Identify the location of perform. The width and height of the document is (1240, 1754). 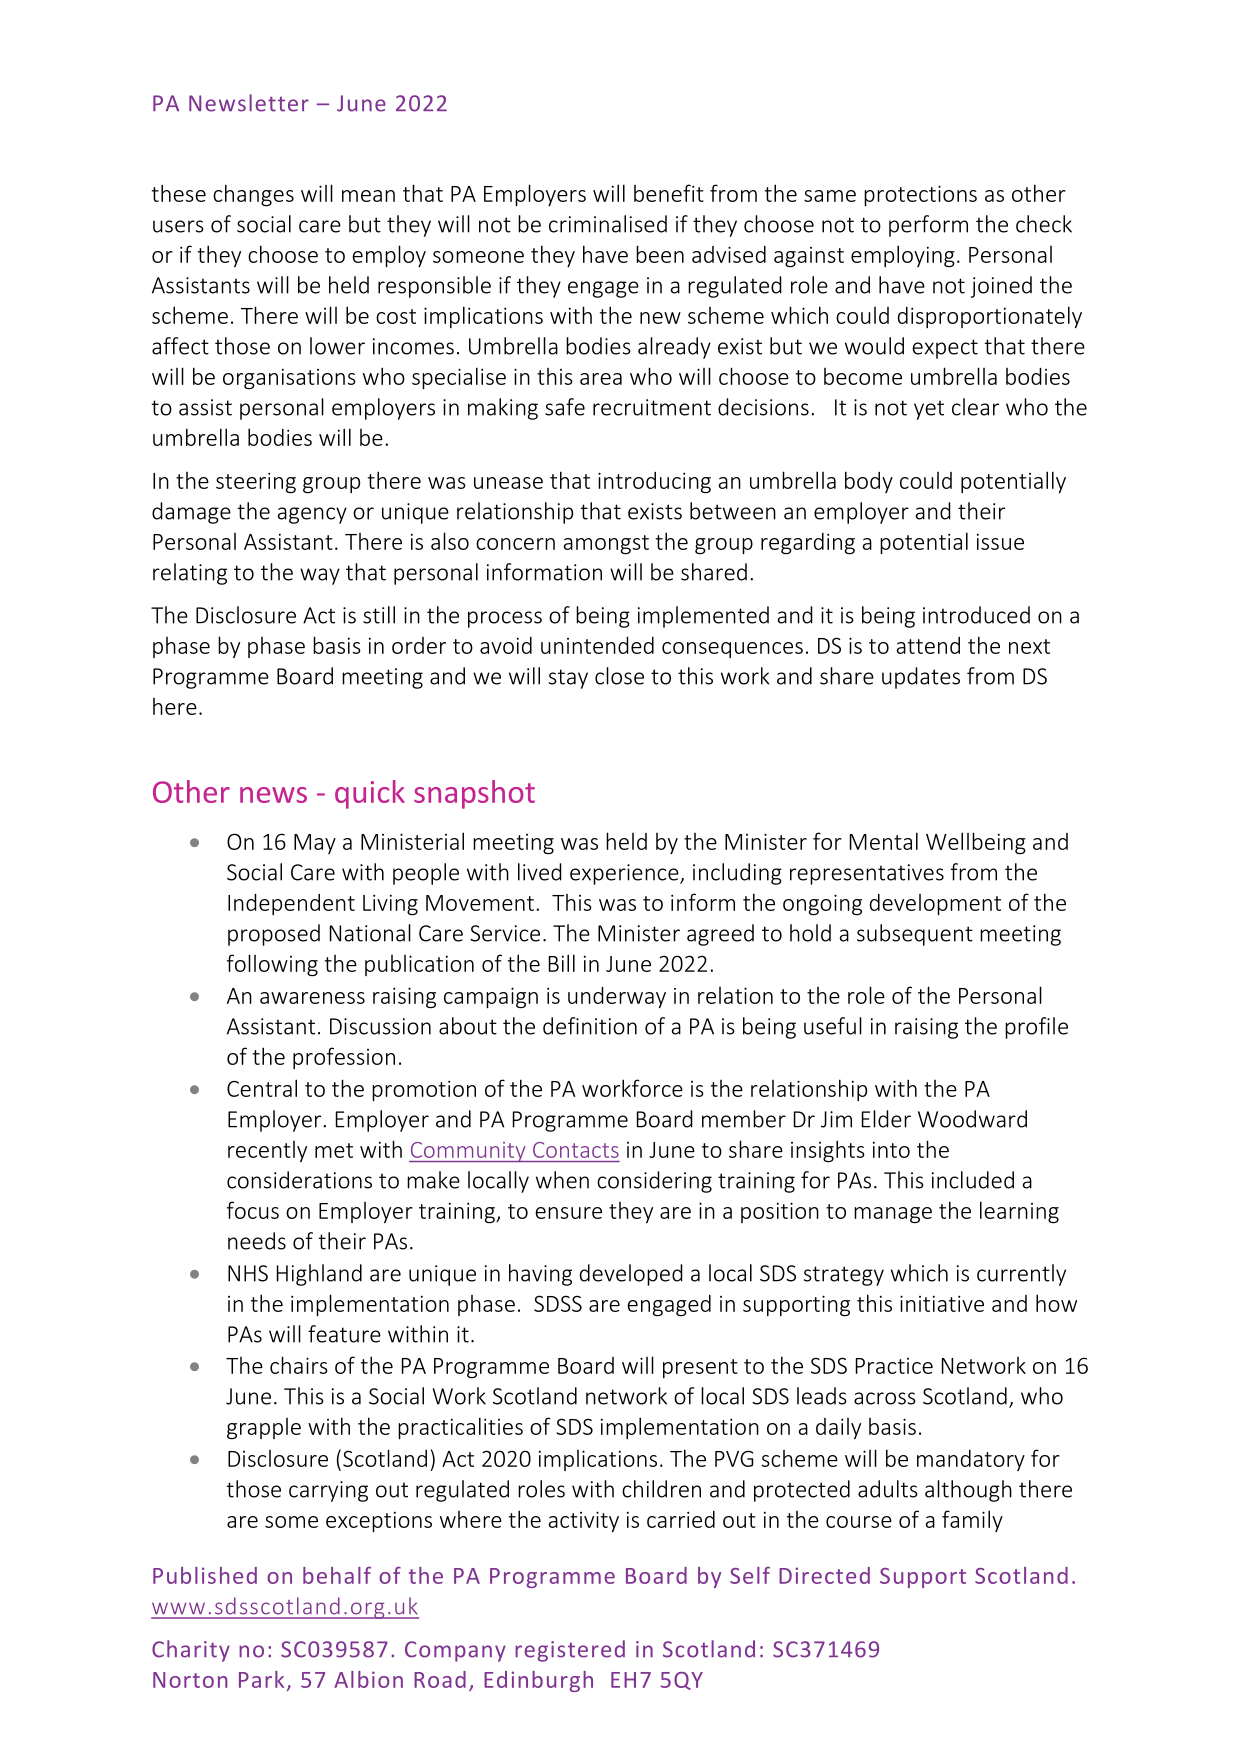
(928, 226).
